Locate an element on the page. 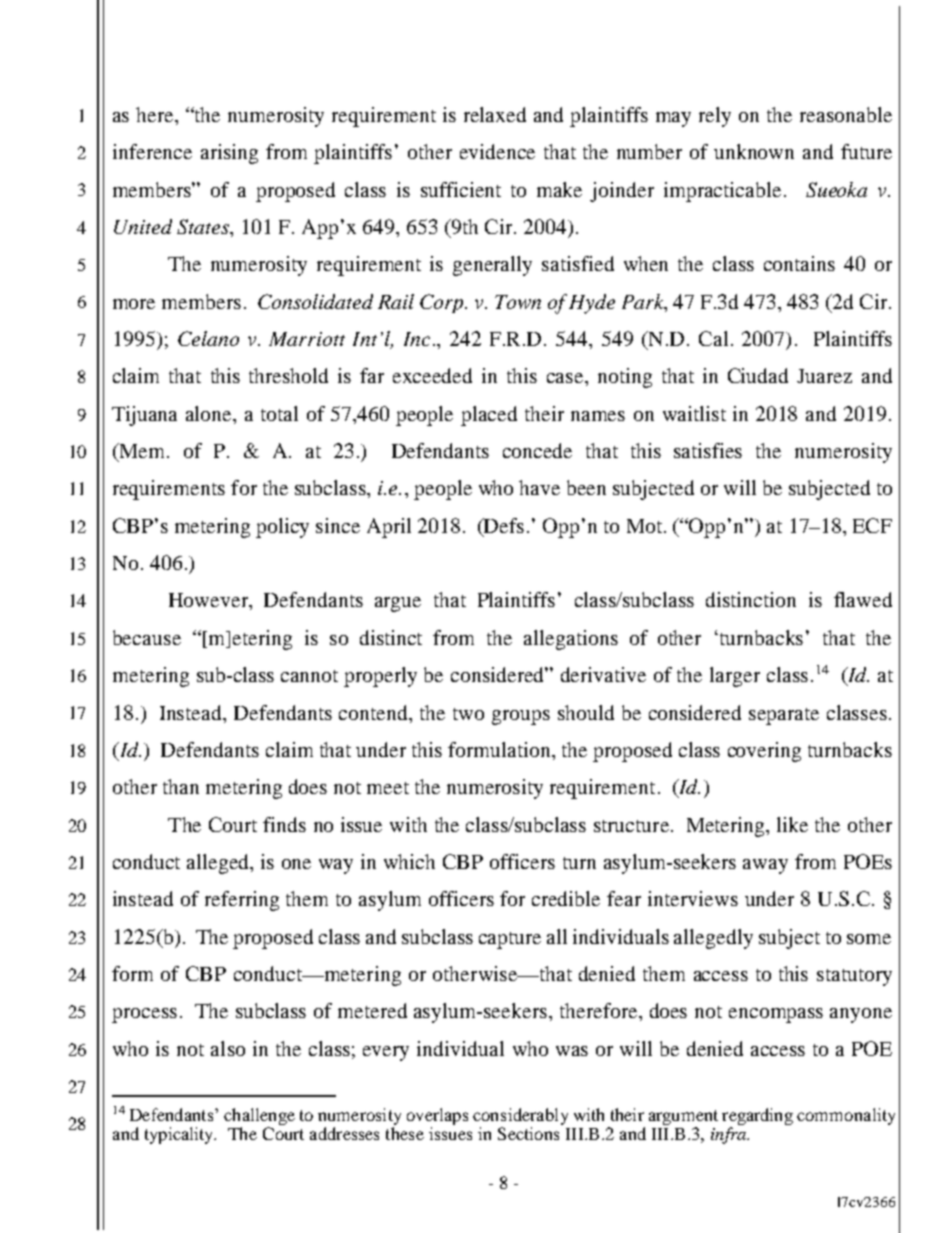  However is located at coordinates (210, 601).
